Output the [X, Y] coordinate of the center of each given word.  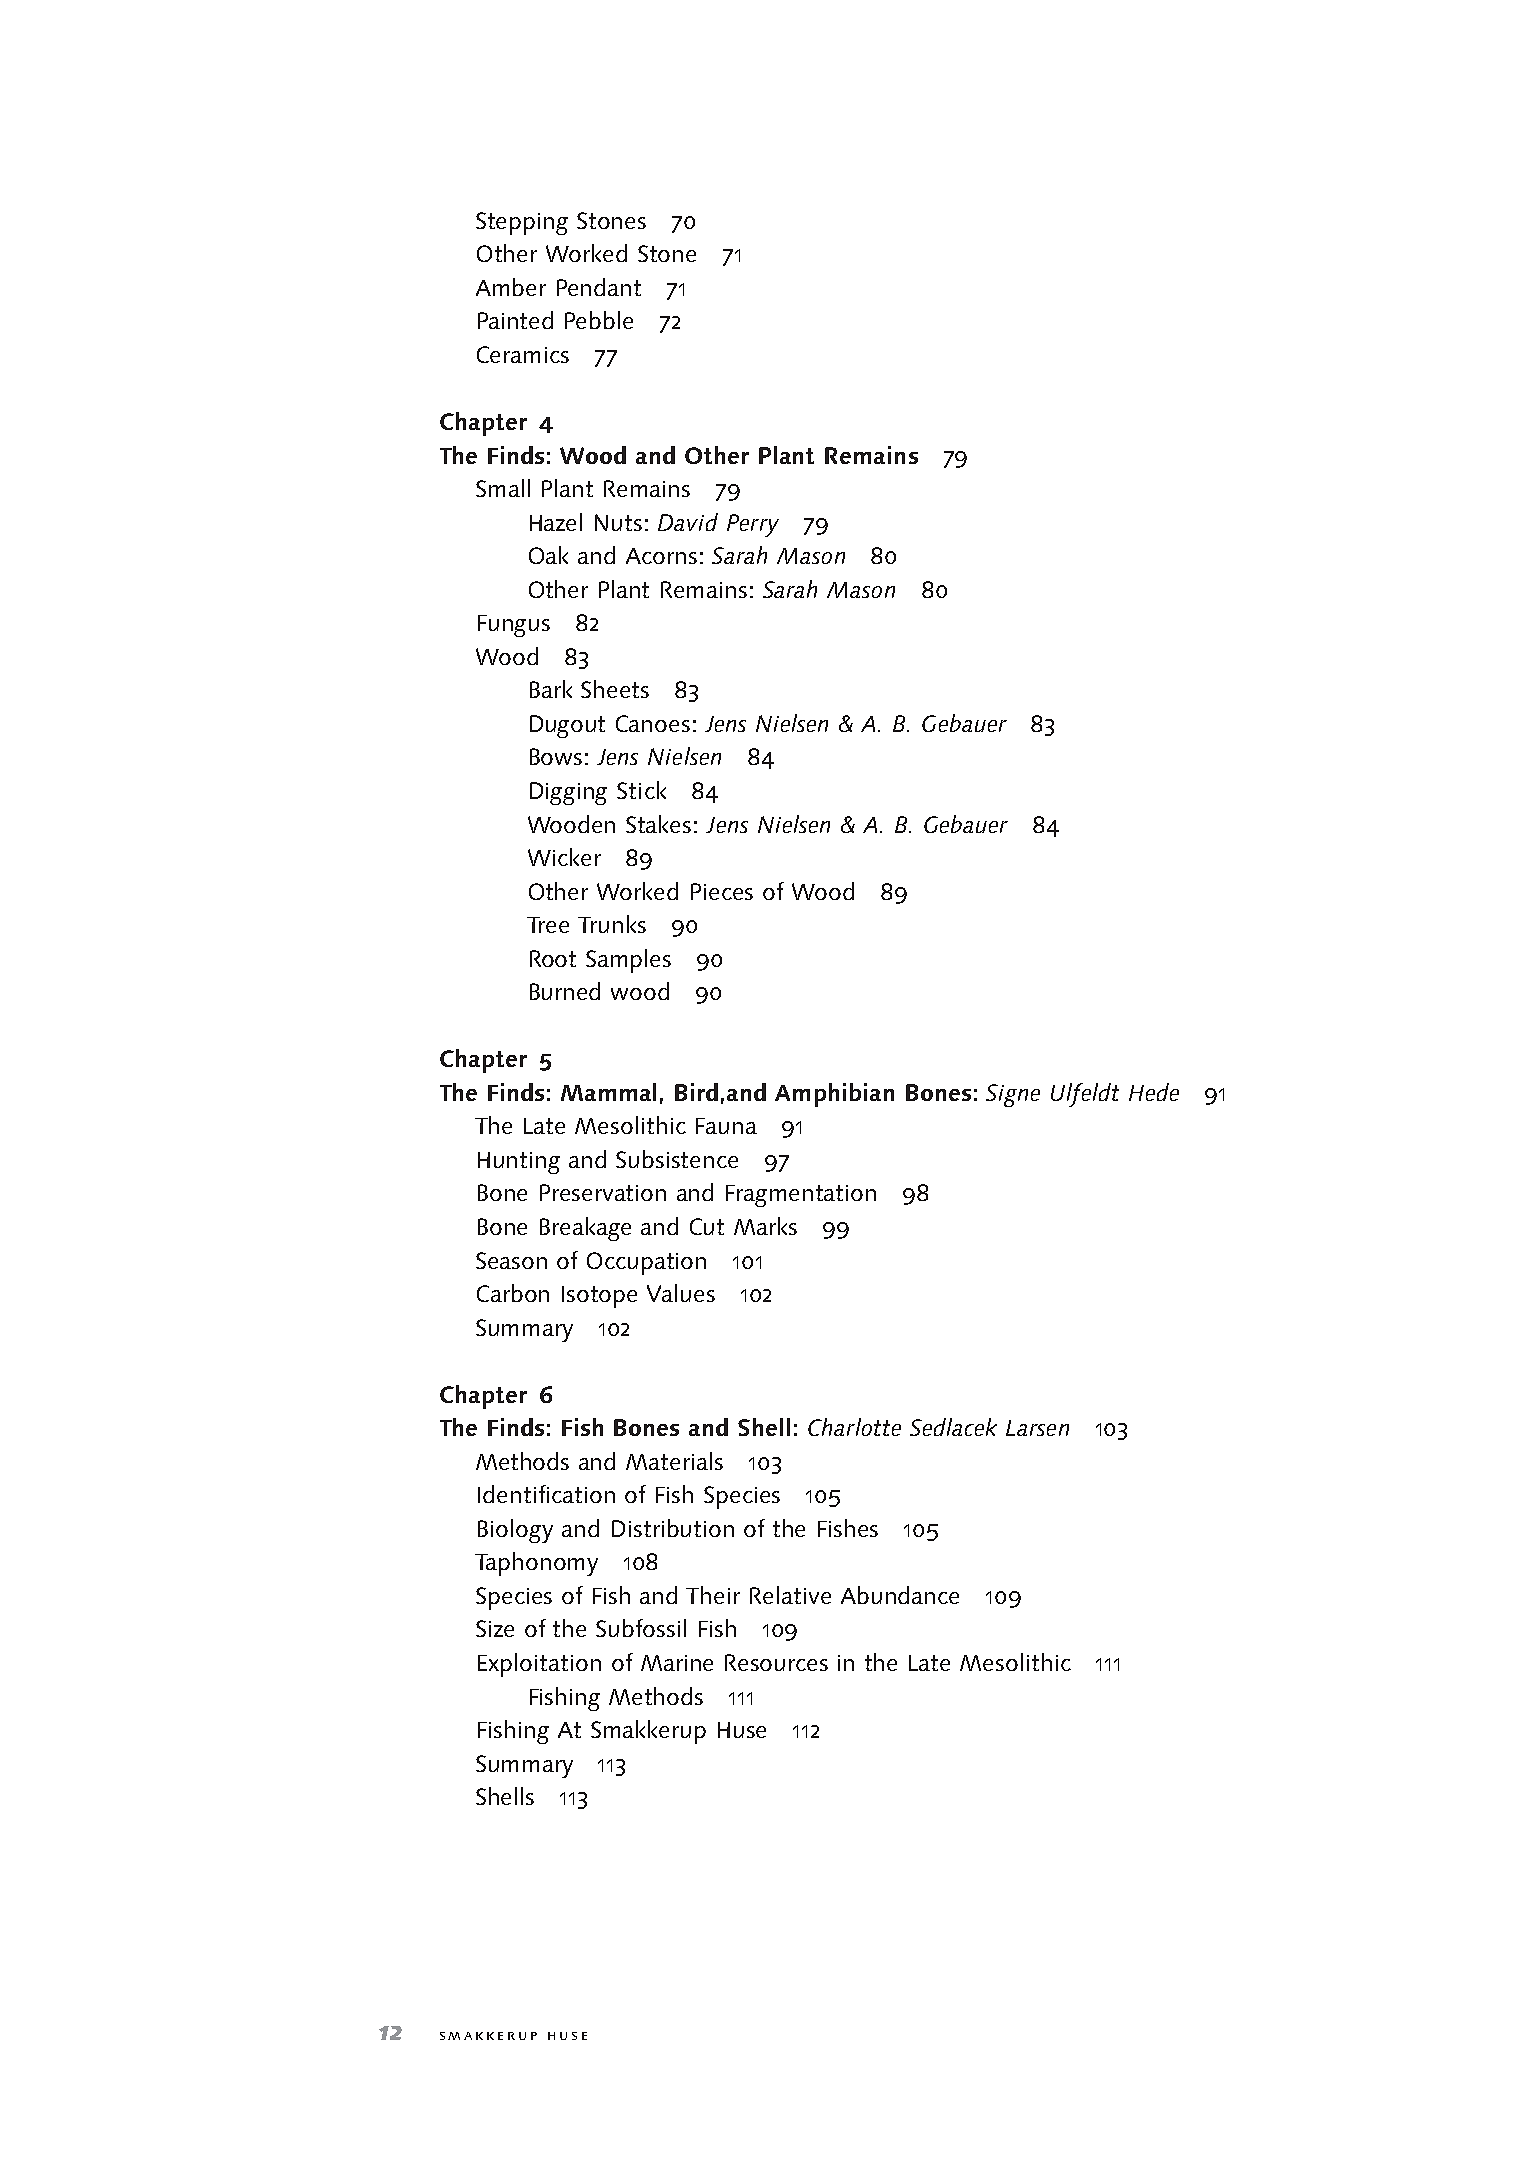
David [688, 522]
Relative [790, 1595]
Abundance [900, 1595]
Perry [753, 525]
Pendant [599, 287]
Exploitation [539, 1665]
